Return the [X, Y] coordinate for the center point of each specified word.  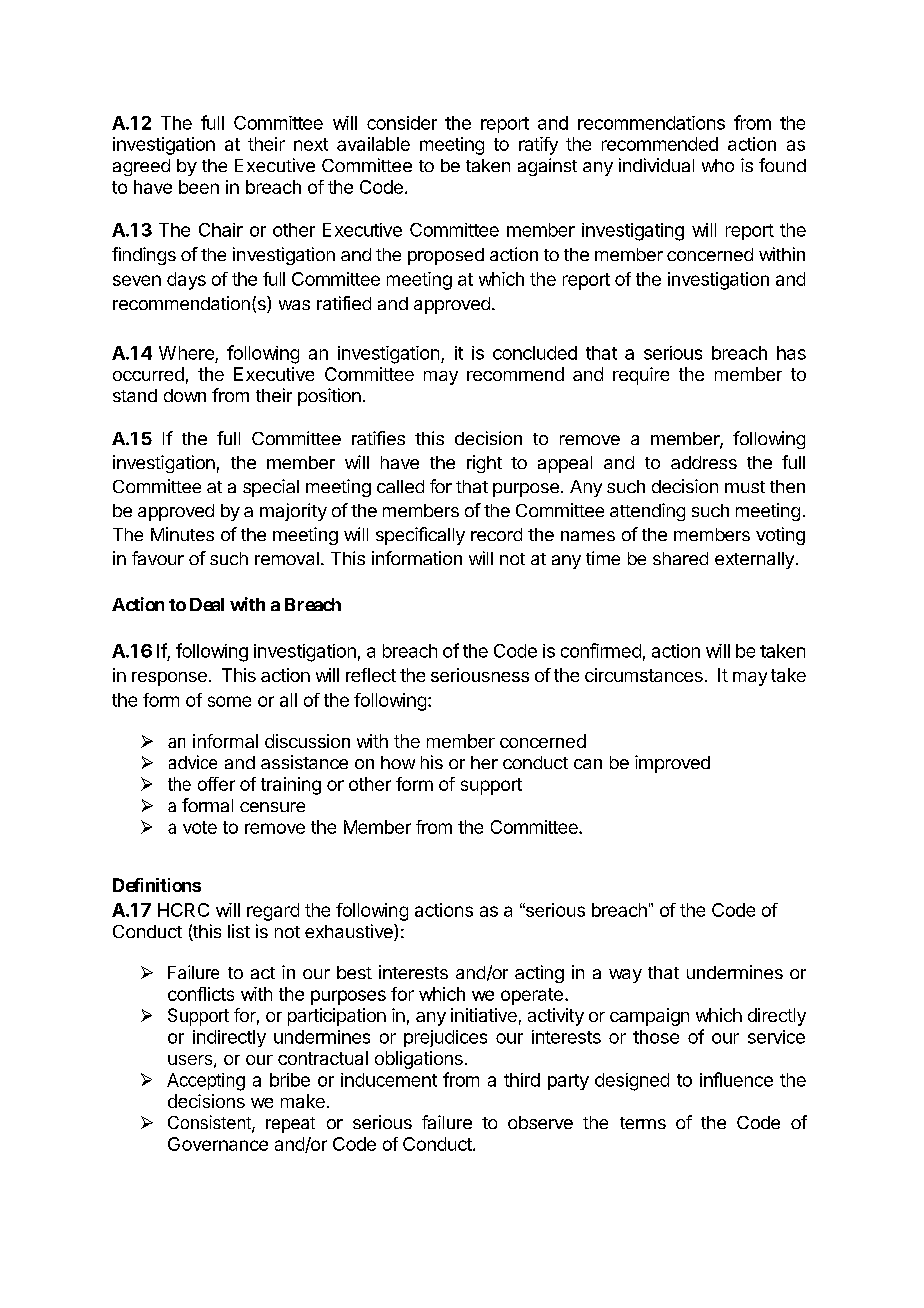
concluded [535, 353]
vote [200, 827]
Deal [207, 604]
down [185, 395]
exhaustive [350, 932]
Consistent [210, 1123]
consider [402, 123]
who [718, 165]
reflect [371, 675]
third [522, 1080]
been [199, 187]
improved [672, 764]
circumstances [644, 675]
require [641, 376]
